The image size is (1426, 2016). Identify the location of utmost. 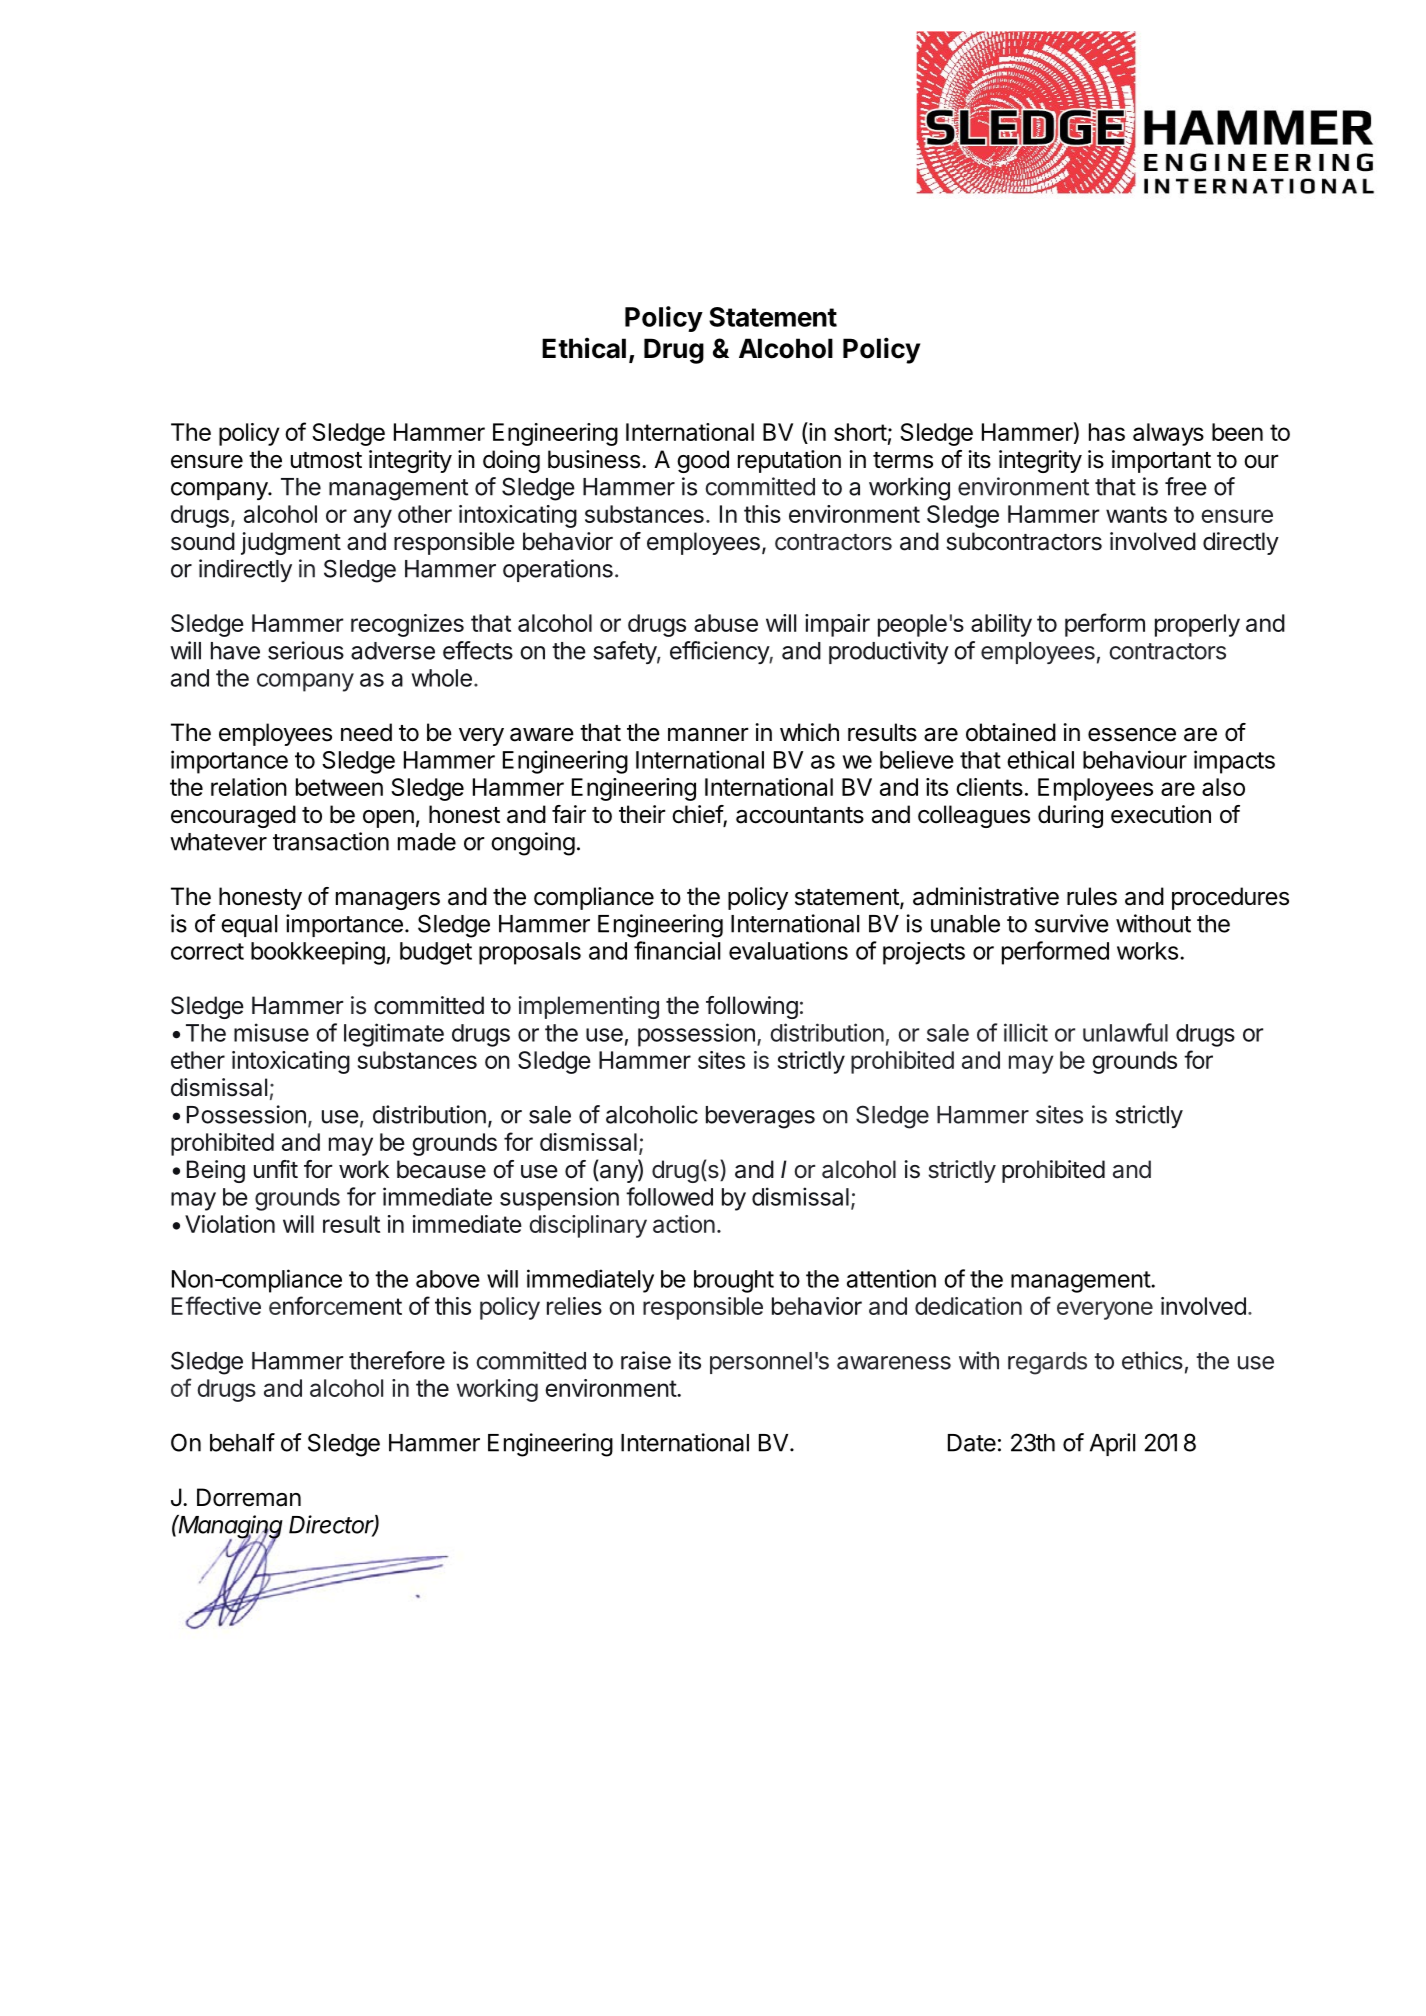
(326, 460).
